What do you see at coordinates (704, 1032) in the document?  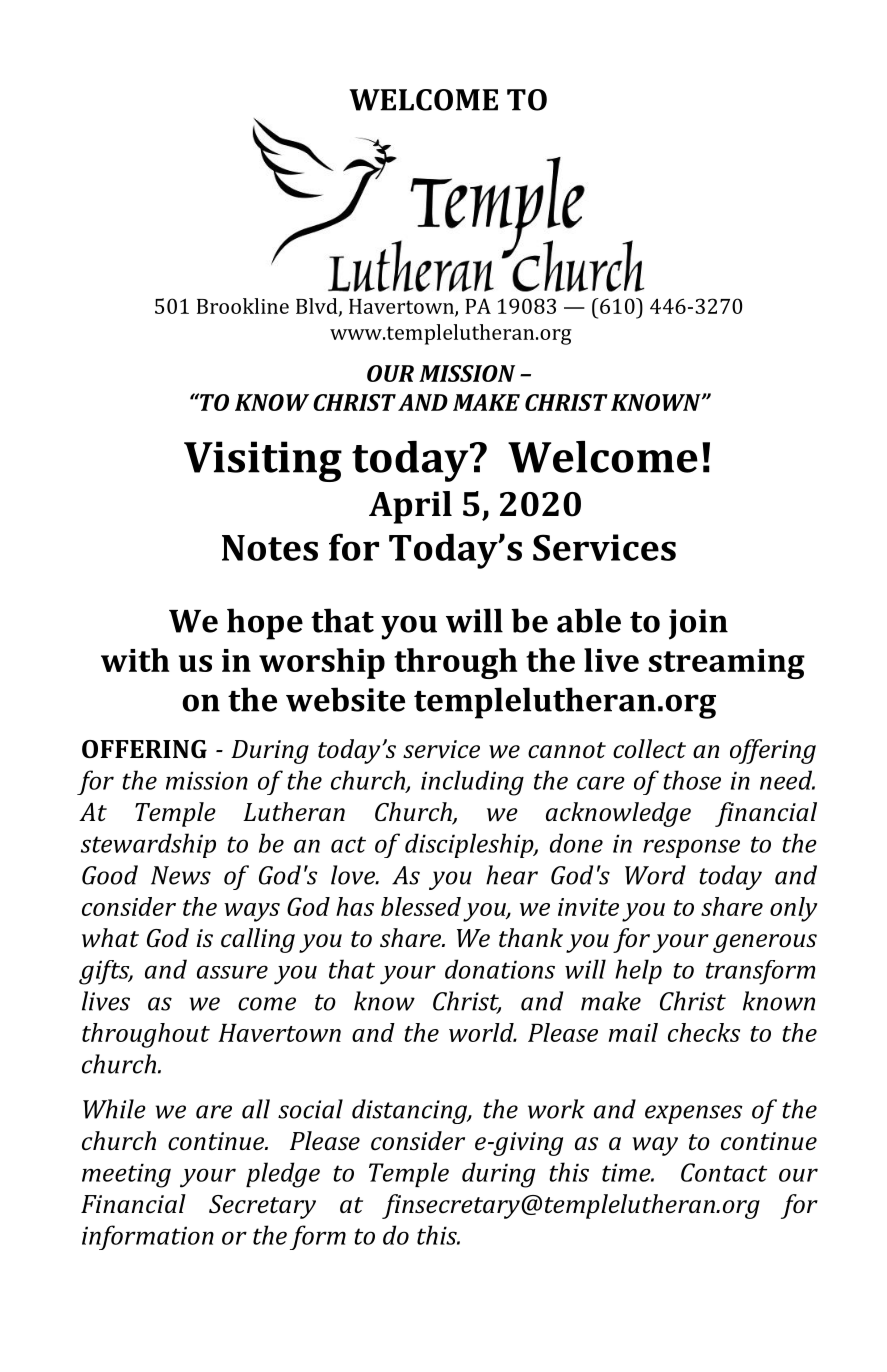 I see `checks` at bounding box center [704, 1032].
